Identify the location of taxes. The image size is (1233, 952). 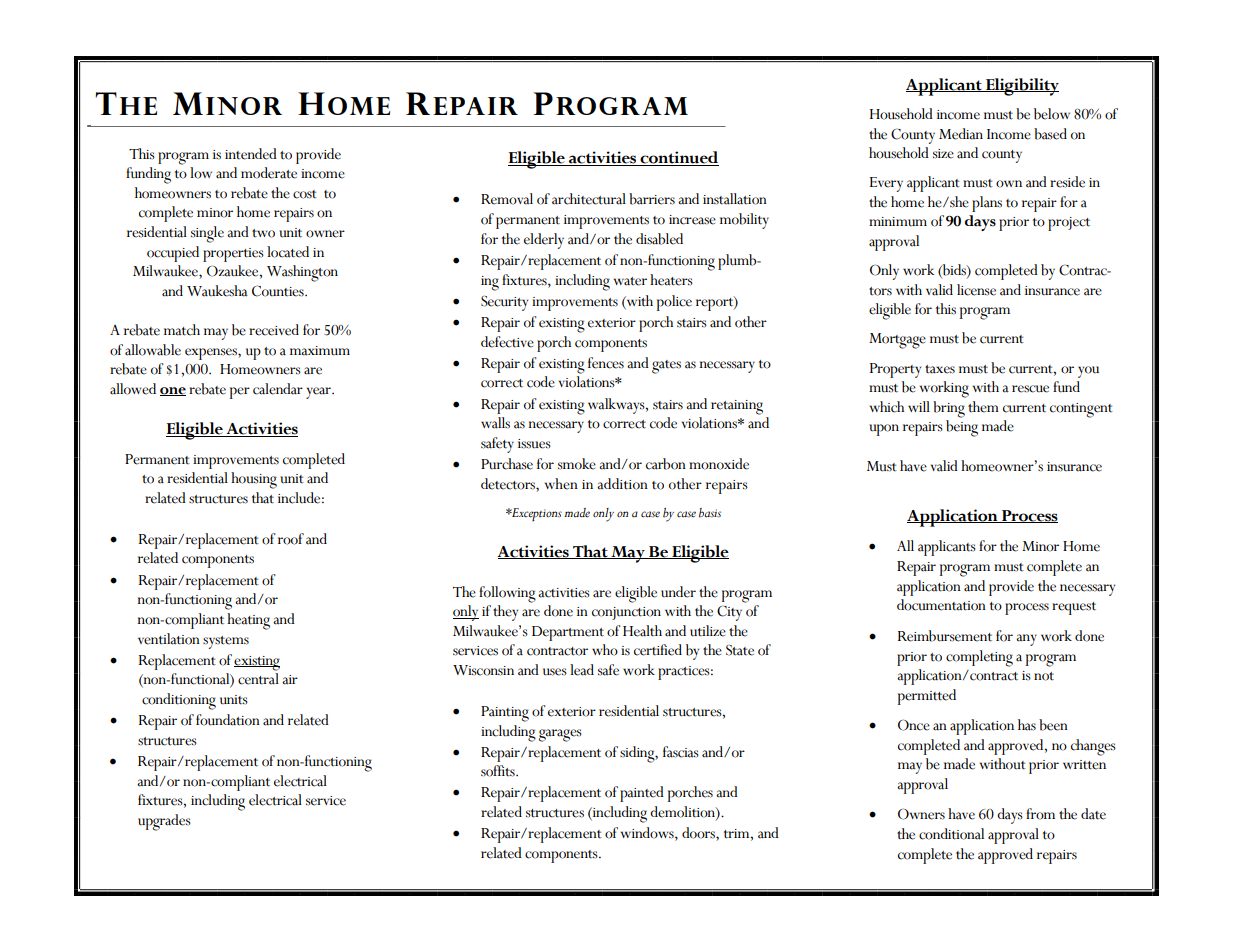
(940, 369).
